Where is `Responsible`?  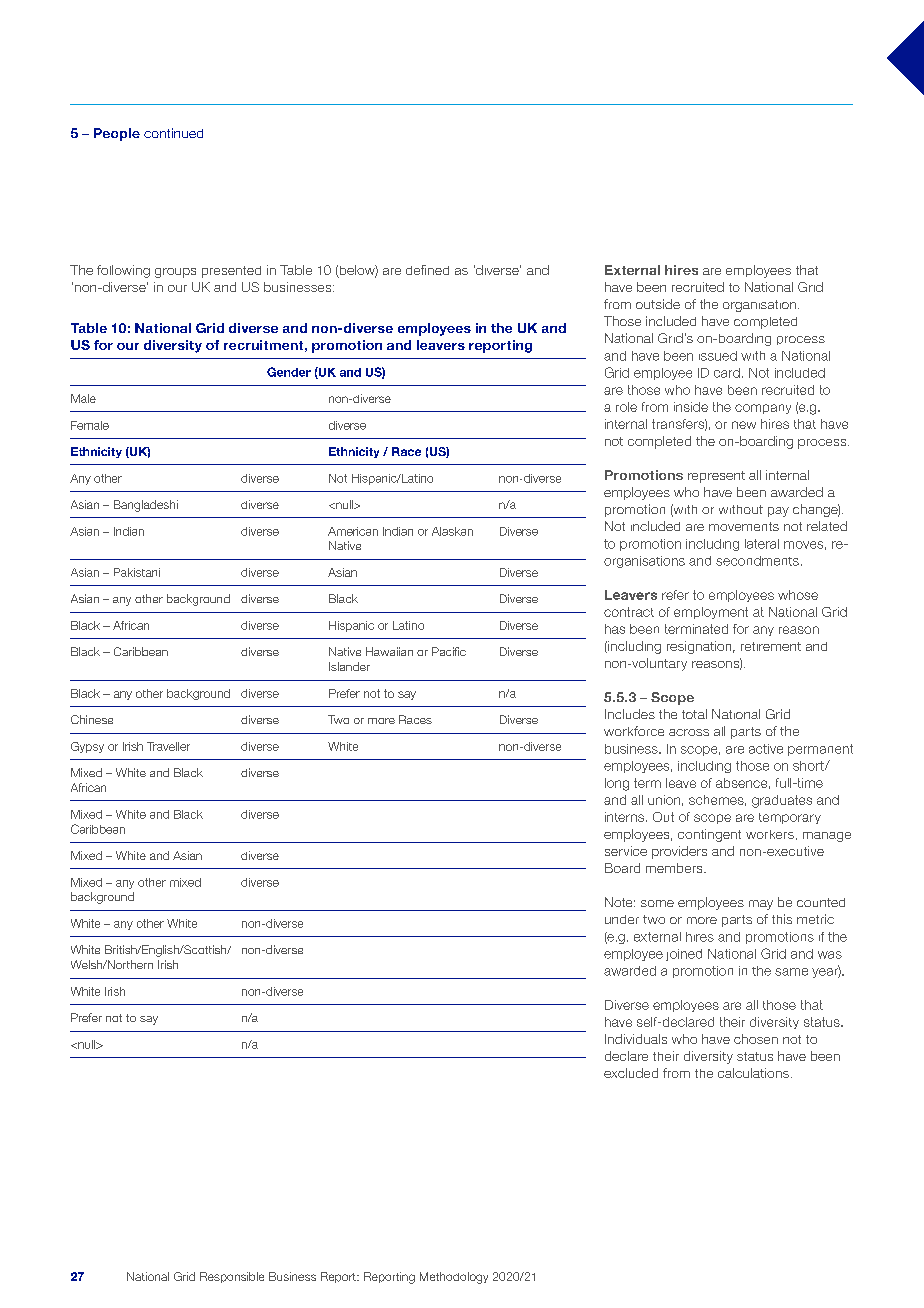
Responsible is located at coordinates (232, 1277).
